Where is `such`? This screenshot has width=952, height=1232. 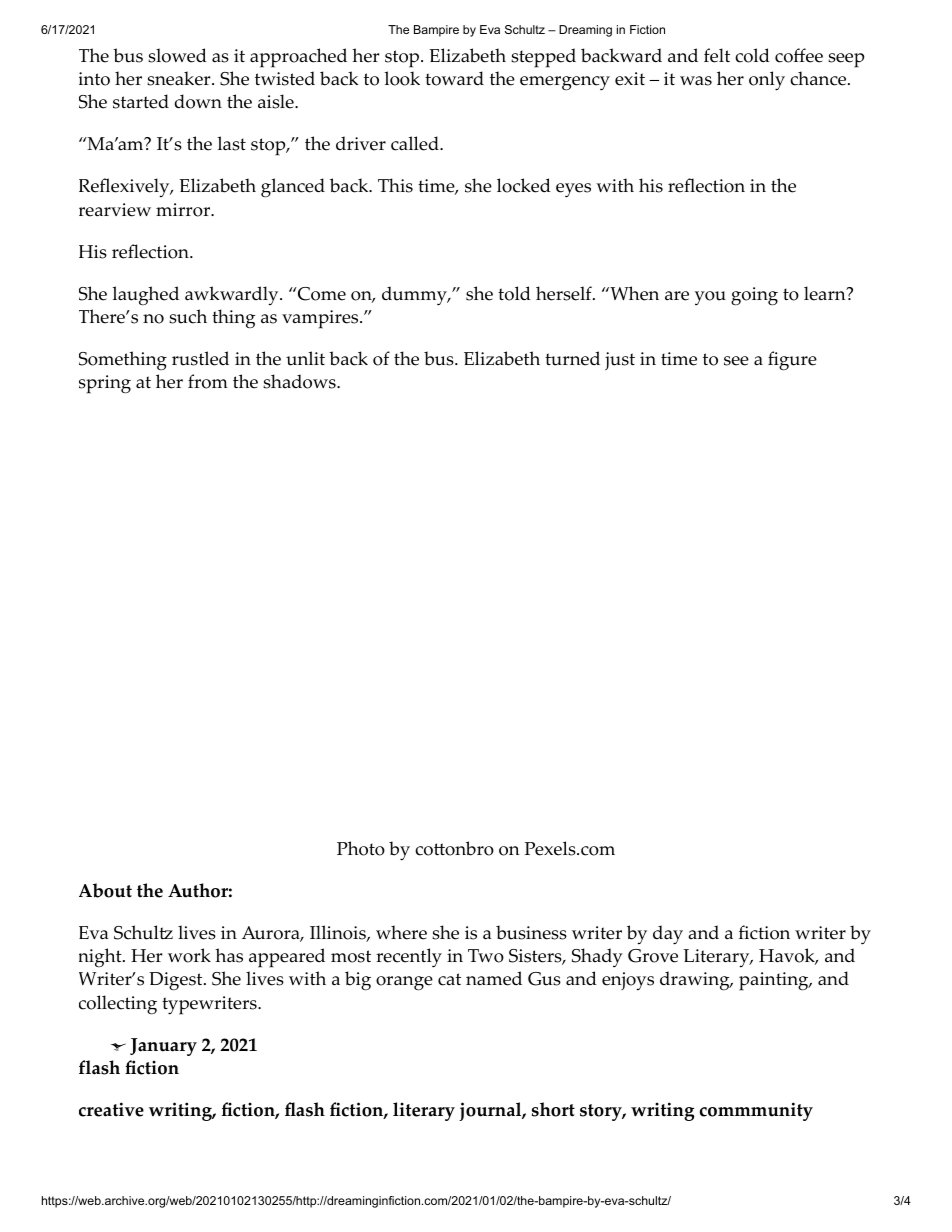
such is located at coordinates (188, 316).
